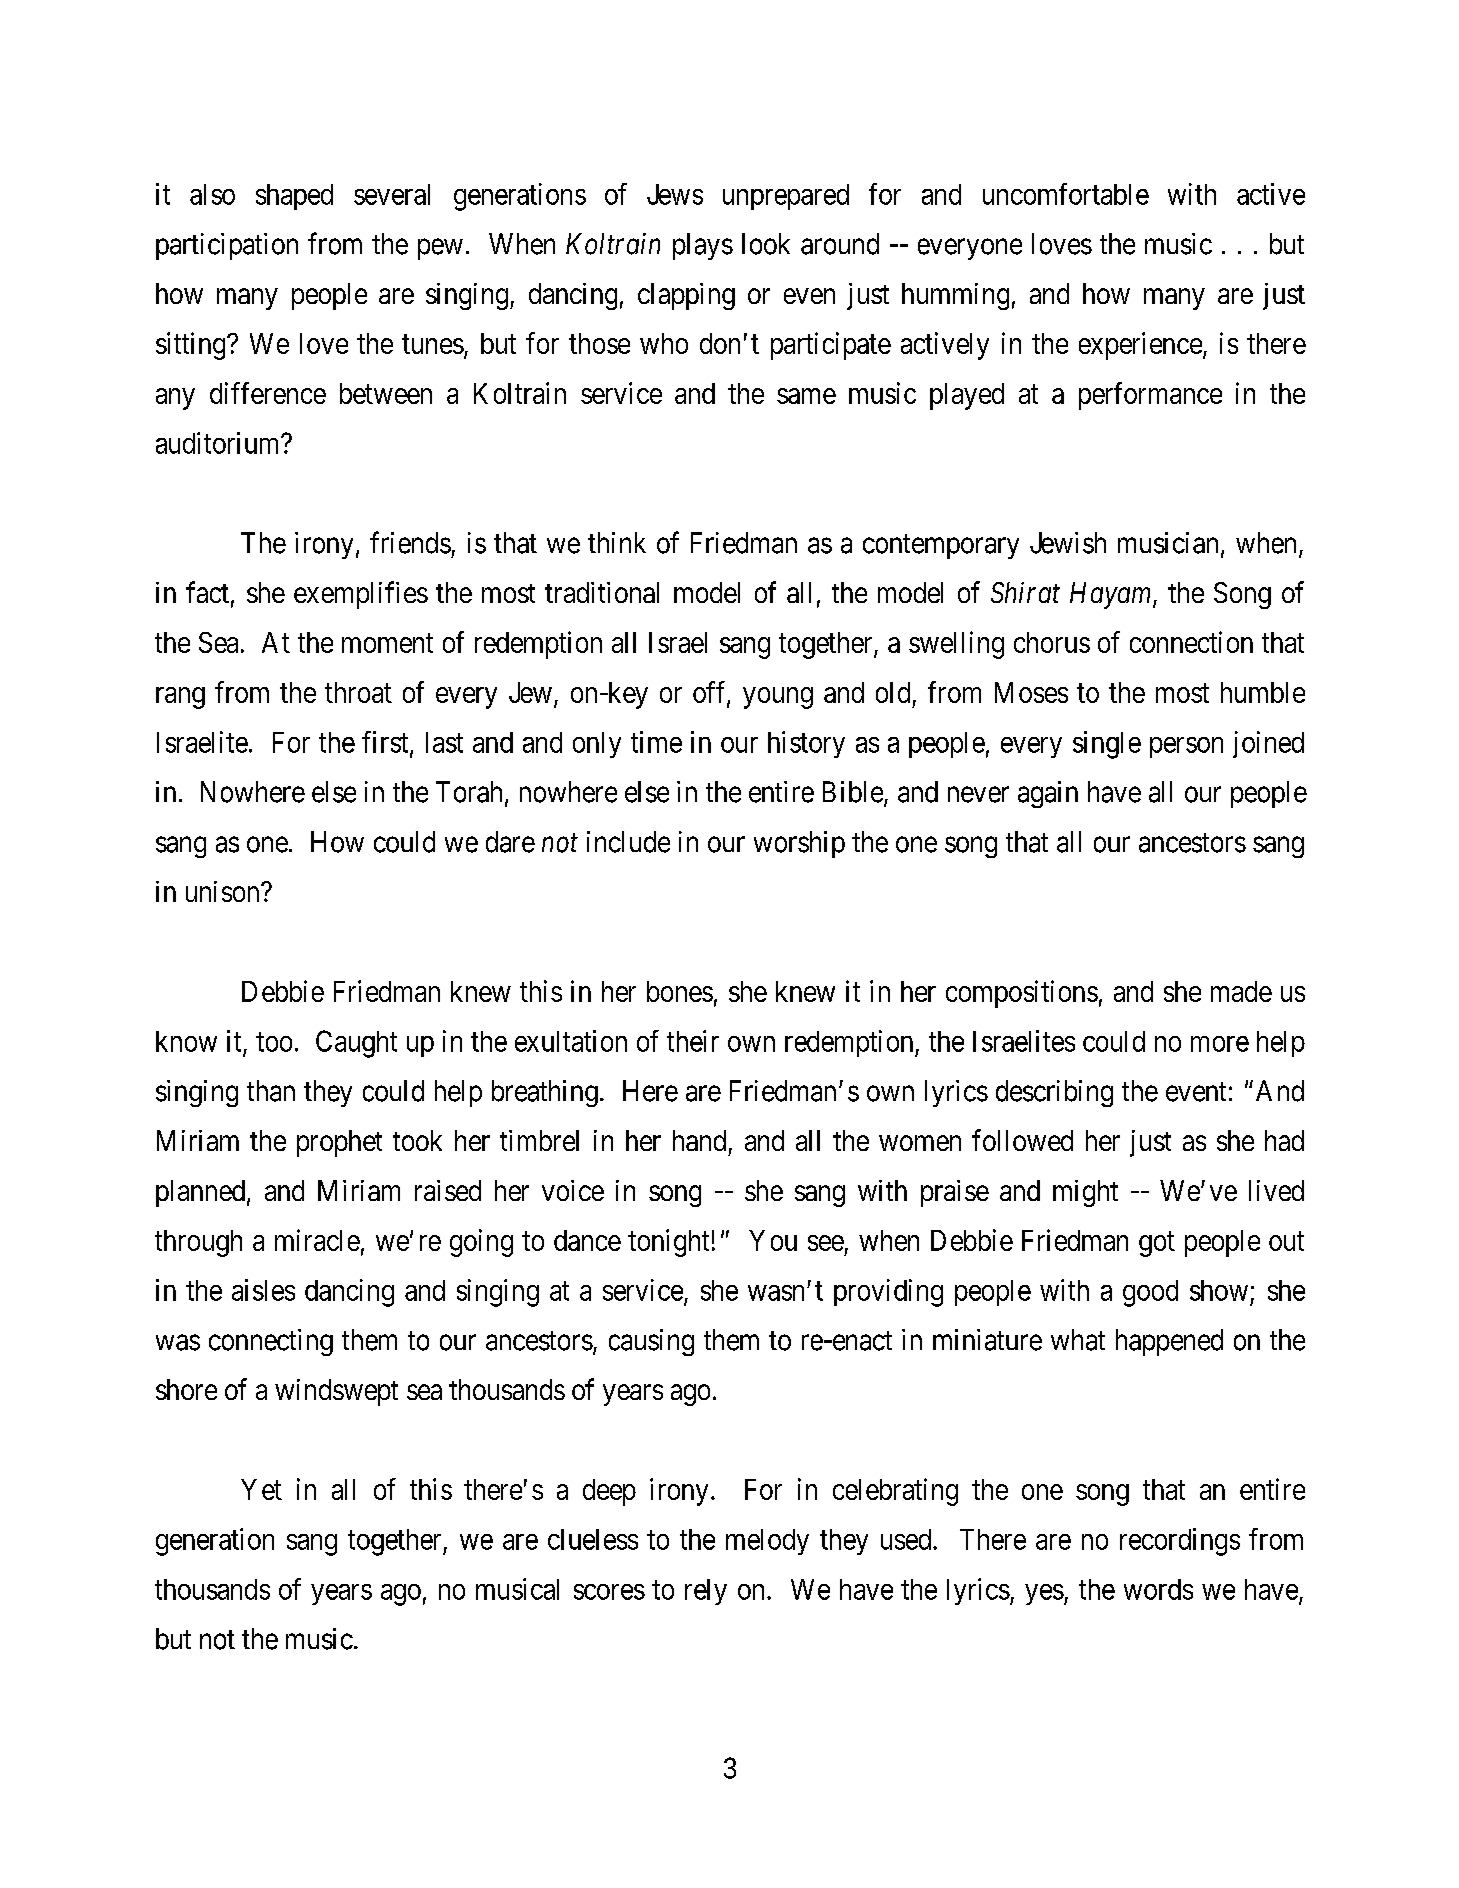 Image resolution: width=1459 pixels, height=1888 pixels. What do you see at coordinates (261, 1489) in the image?
I see `Yet` at bounding box center [261, 1489].
